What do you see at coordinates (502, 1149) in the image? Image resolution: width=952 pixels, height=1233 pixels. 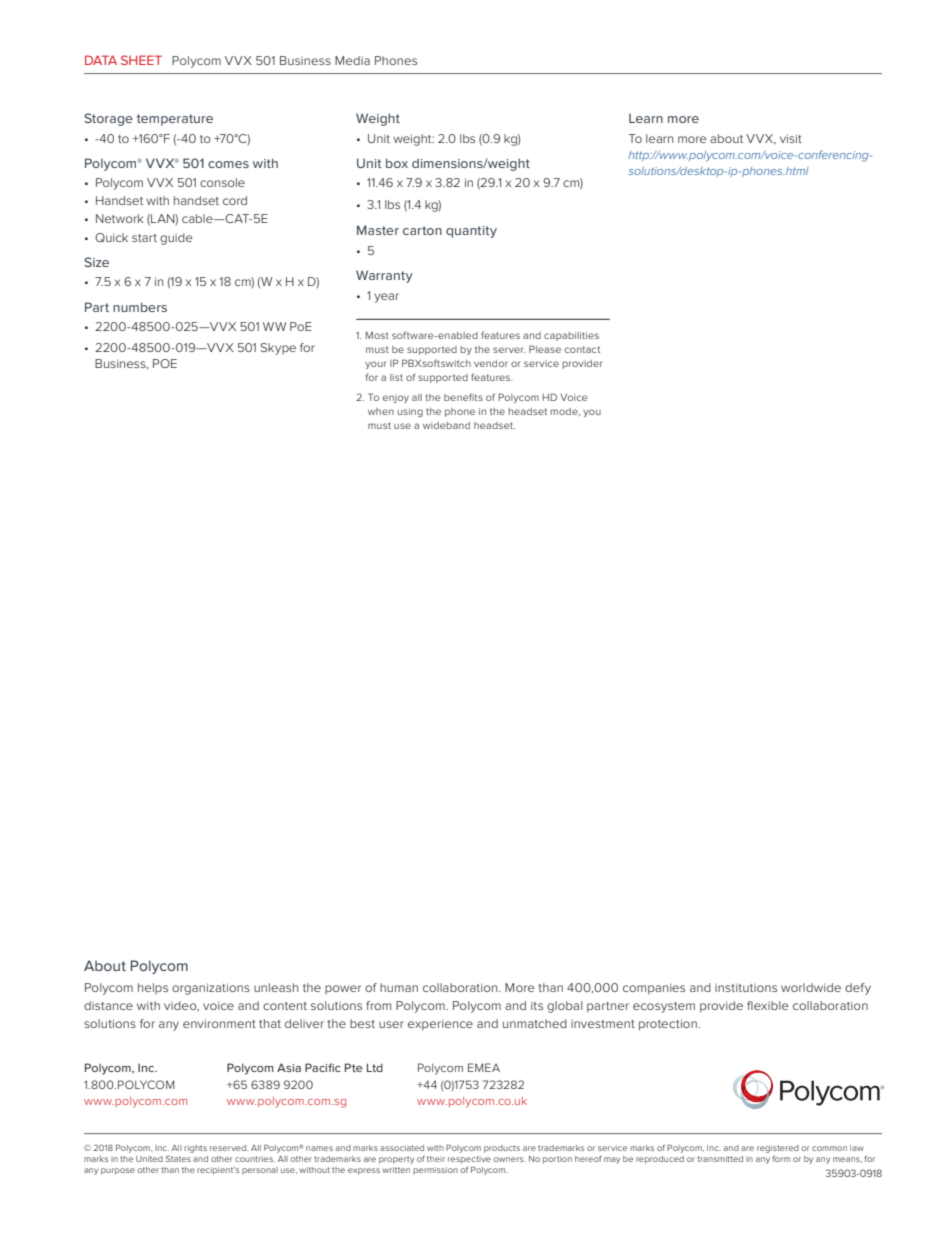 I see `products` at bounding box center [502, 1149].
